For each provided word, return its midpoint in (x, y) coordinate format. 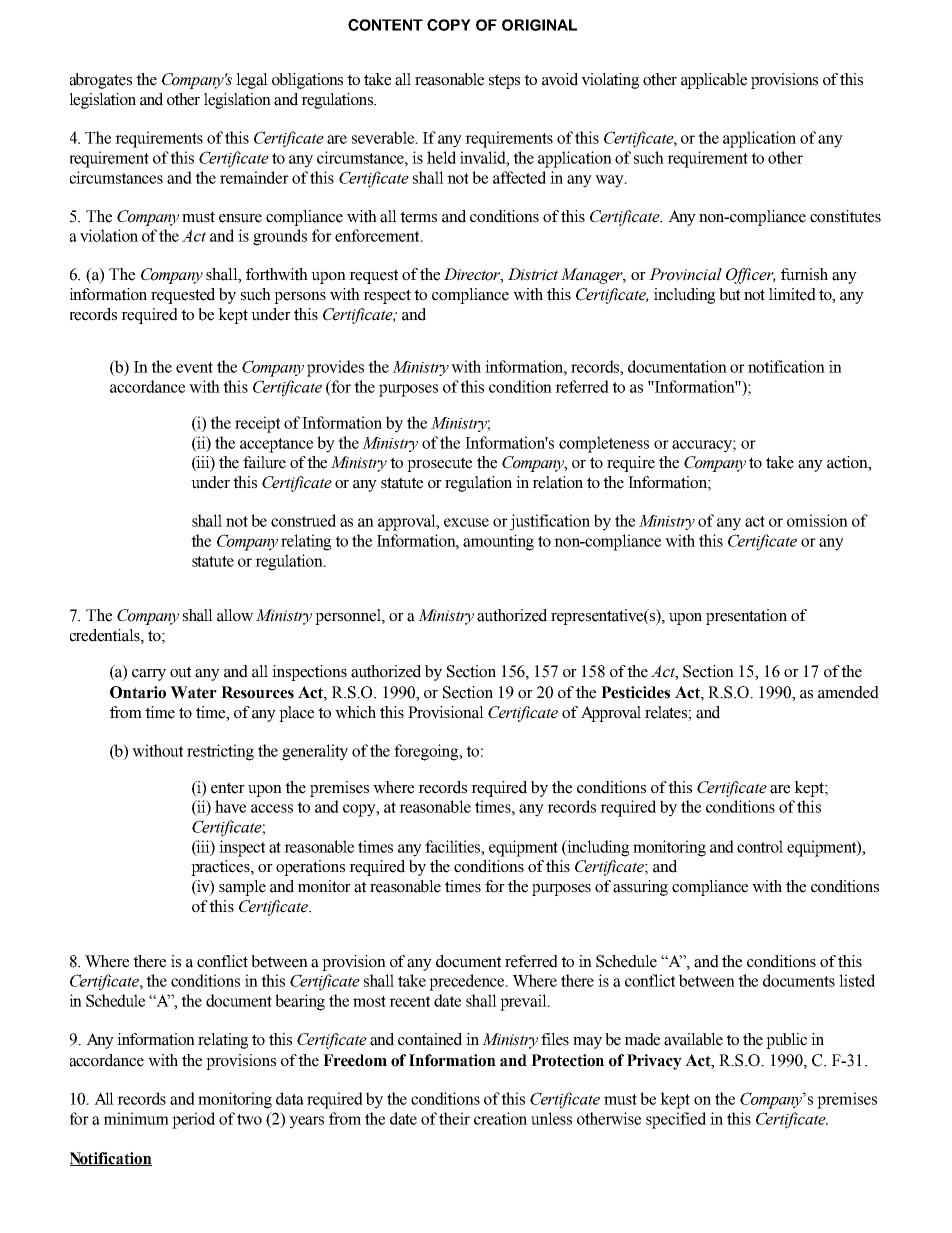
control (760, 846)
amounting (498, 542)
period (193, 1120)
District (533, 274)
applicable (714, 81)
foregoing (427, 752)
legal (252, 81)
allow (235, 615)
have (230, 806)
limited (792, 294)
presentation (746, 617)
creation (500, 1118)
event (194, 367)
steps (504, 81)
